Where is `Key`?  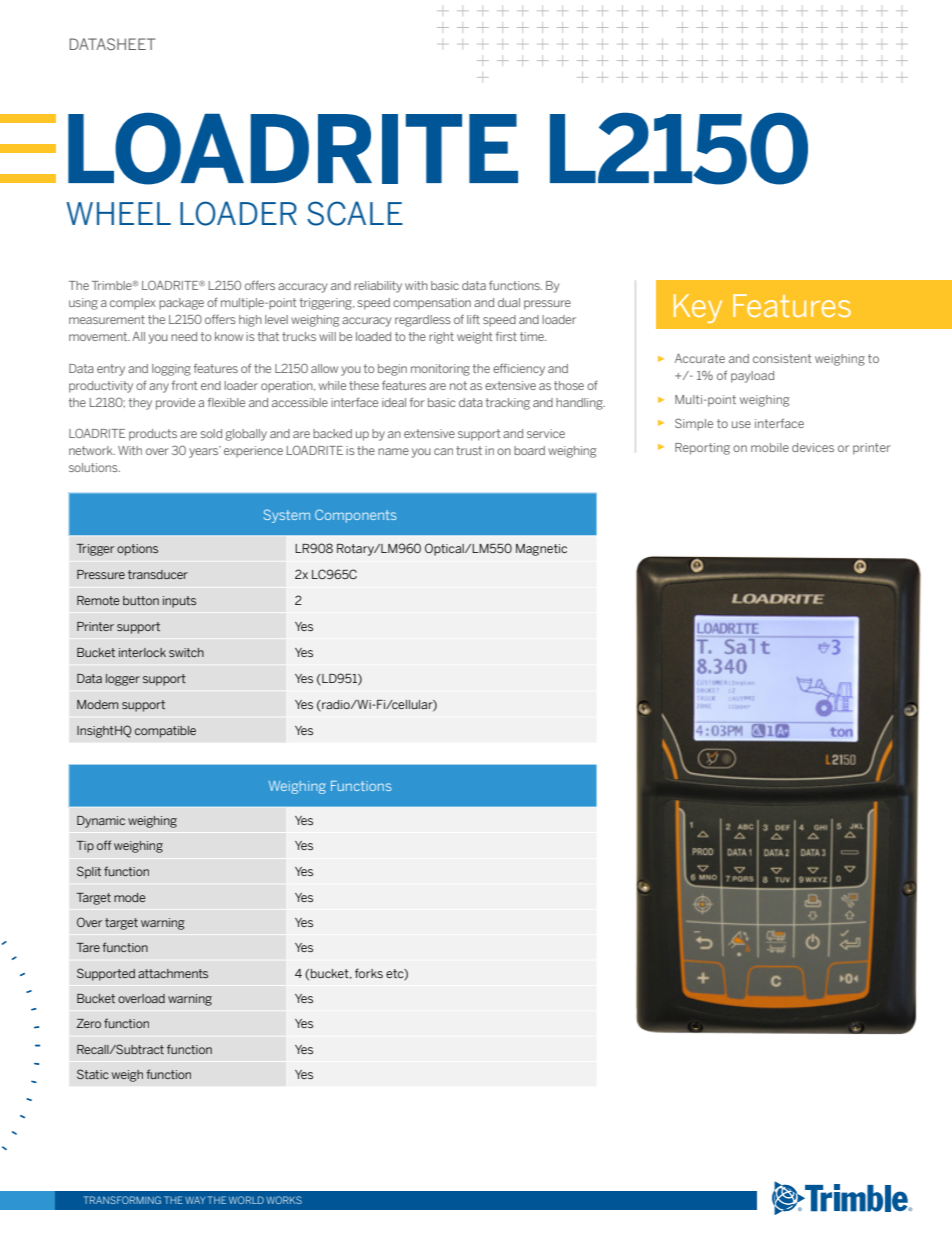
Key is located at coordinates (698, 308).
